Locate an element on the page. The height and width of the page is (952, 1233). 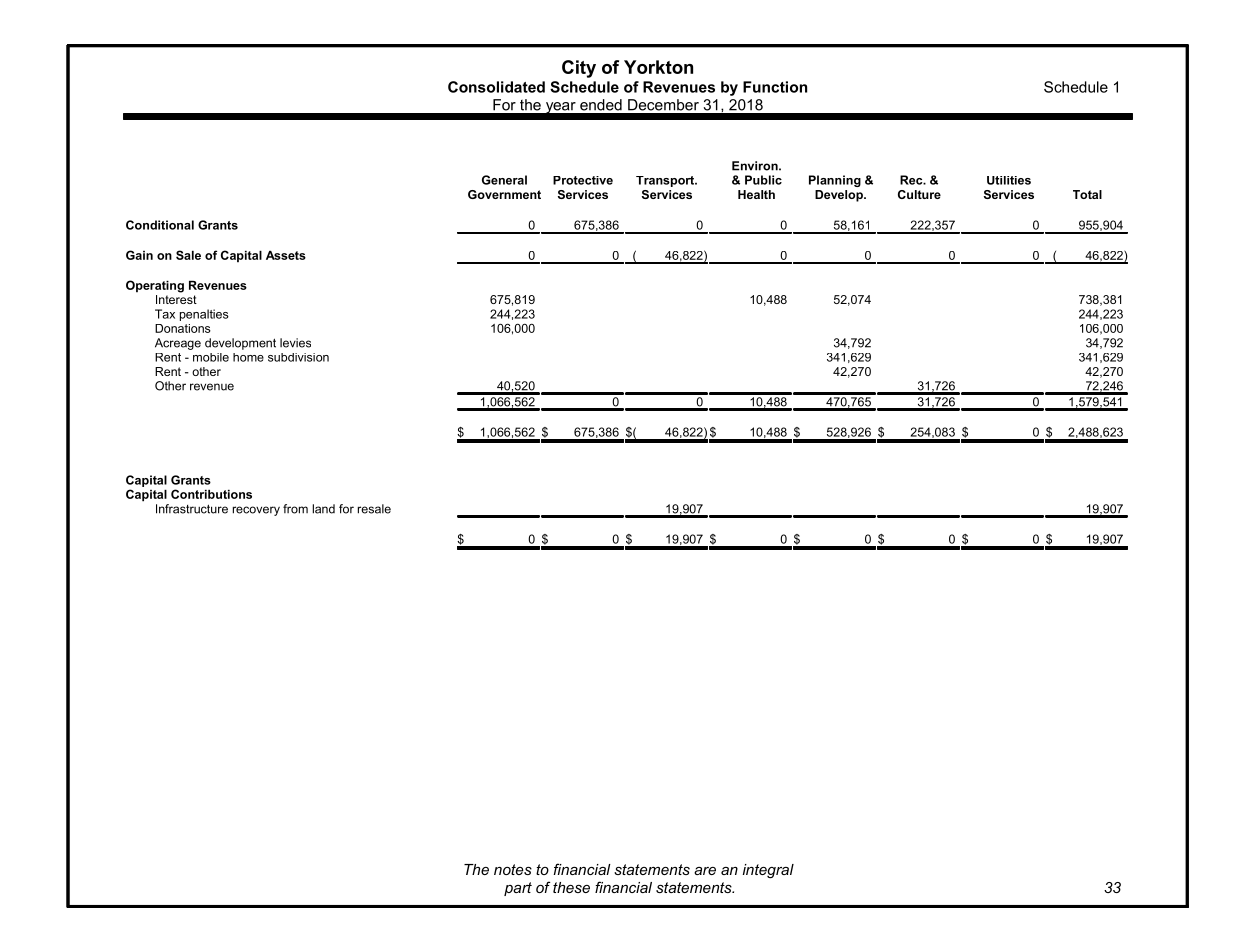
recovery is located at coordinates (256, 511).
